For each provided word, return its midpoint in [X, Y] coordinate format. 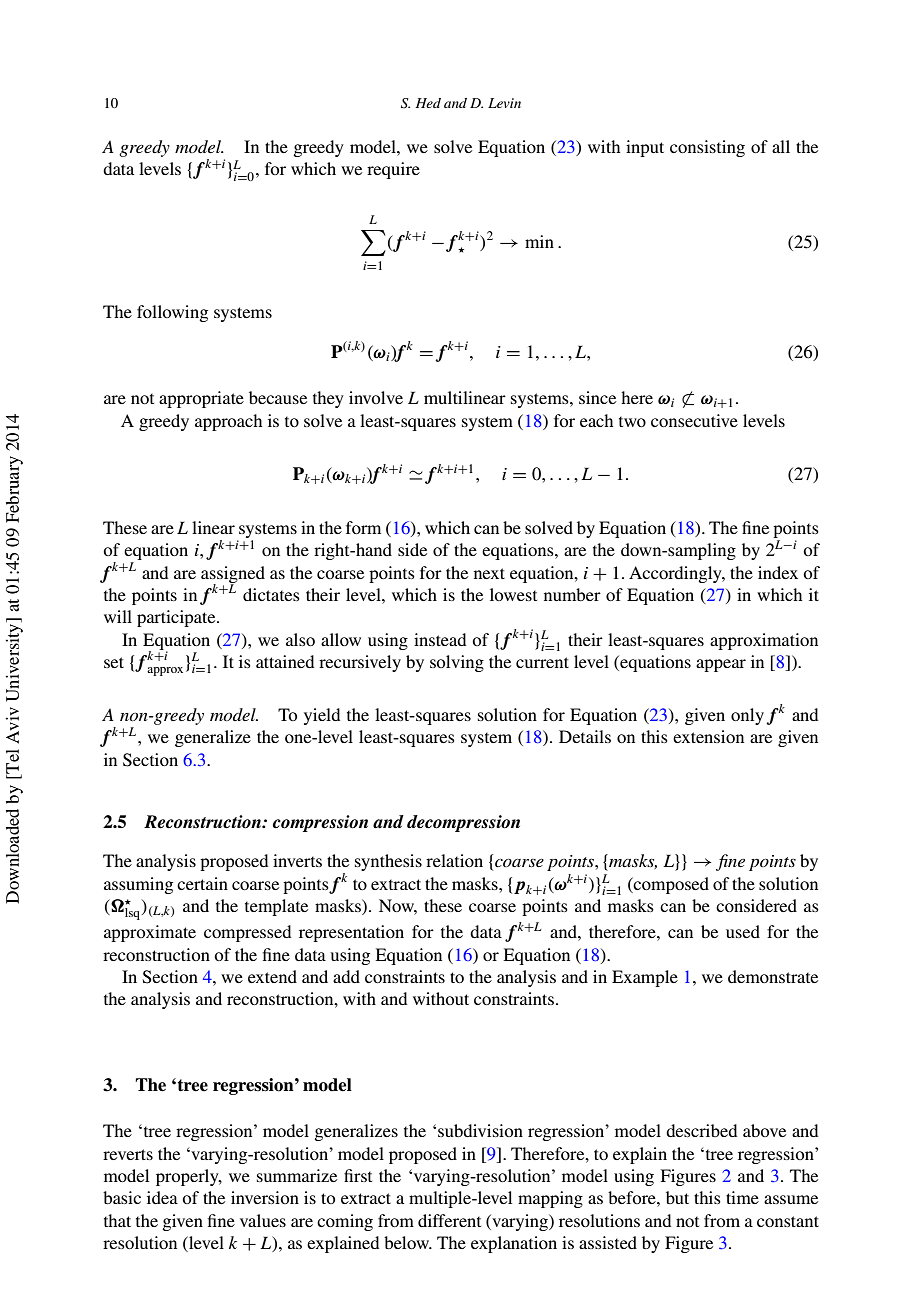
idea [162, 1197]
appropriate [201, 399]
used [743, 931]
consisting [707, 148]
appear [721, 665]
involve [376, 397]
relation [454, 860]
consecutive [694, 420]
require [393, 170]
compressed [247, 933]
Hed [428, 103]
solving [457, 663]
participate [177, 618]
